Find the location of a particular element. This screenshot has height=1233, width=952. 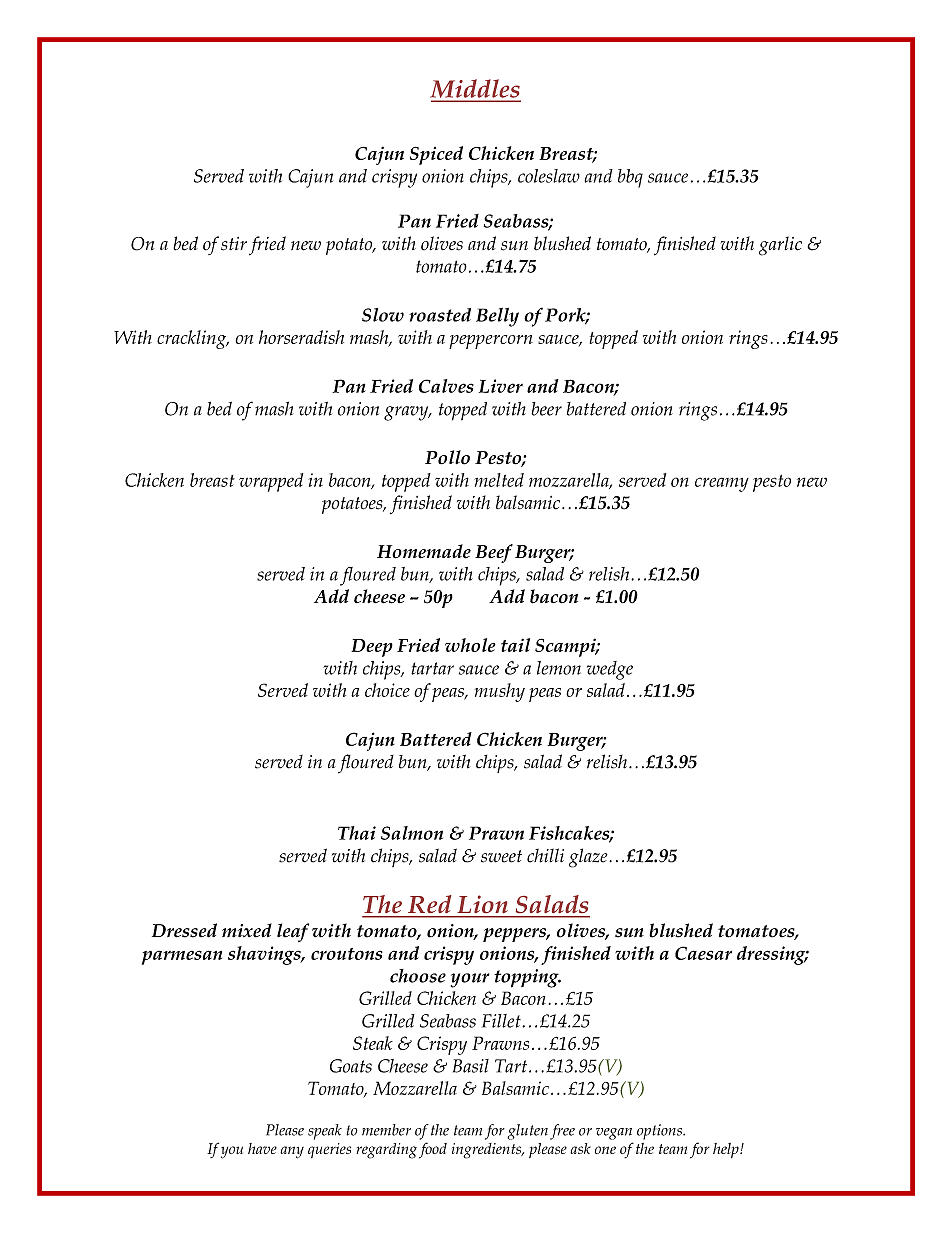

bbq is located at coordinates (630, 178).
